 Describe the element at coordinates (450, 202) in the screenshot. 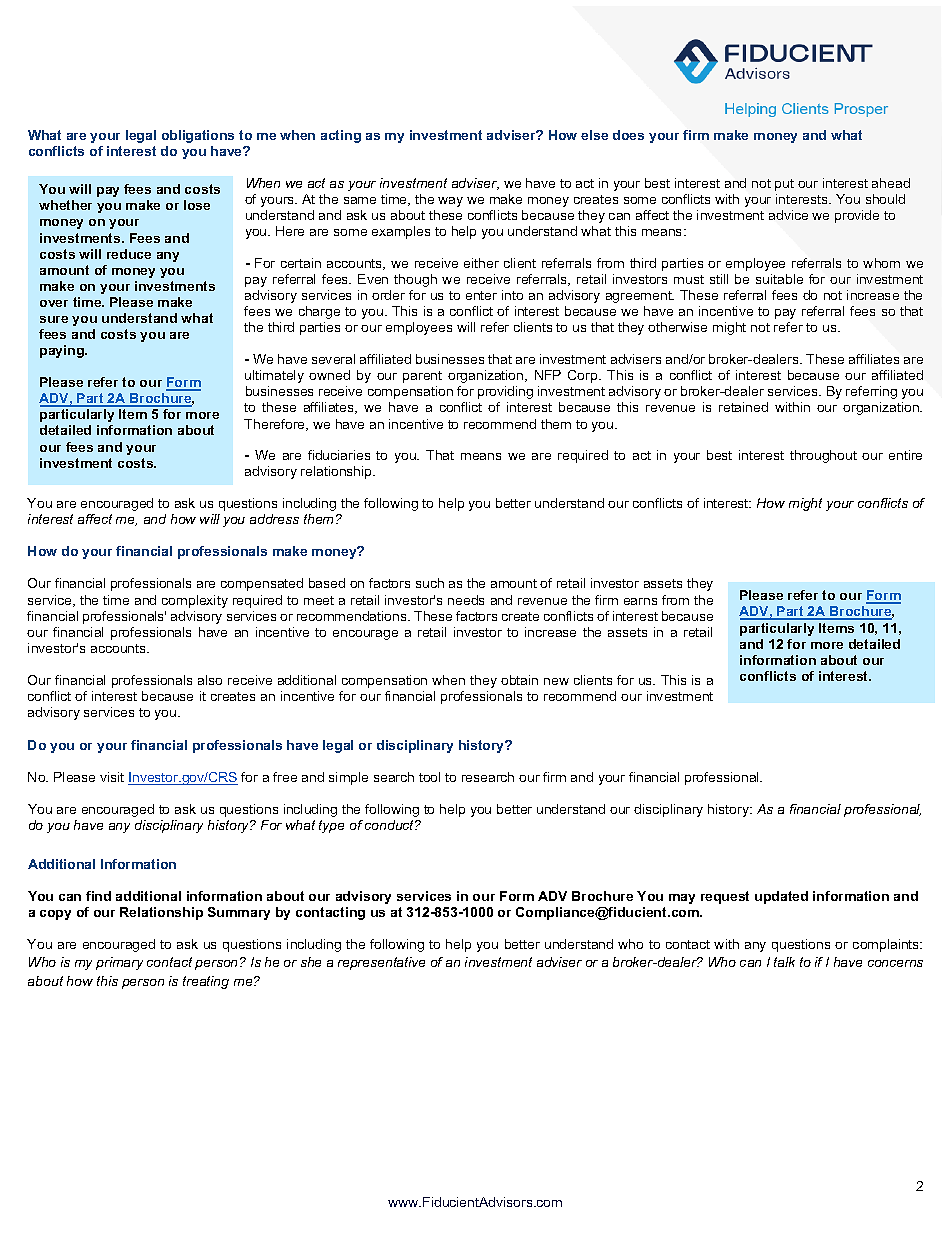

I see `way` at that location.
